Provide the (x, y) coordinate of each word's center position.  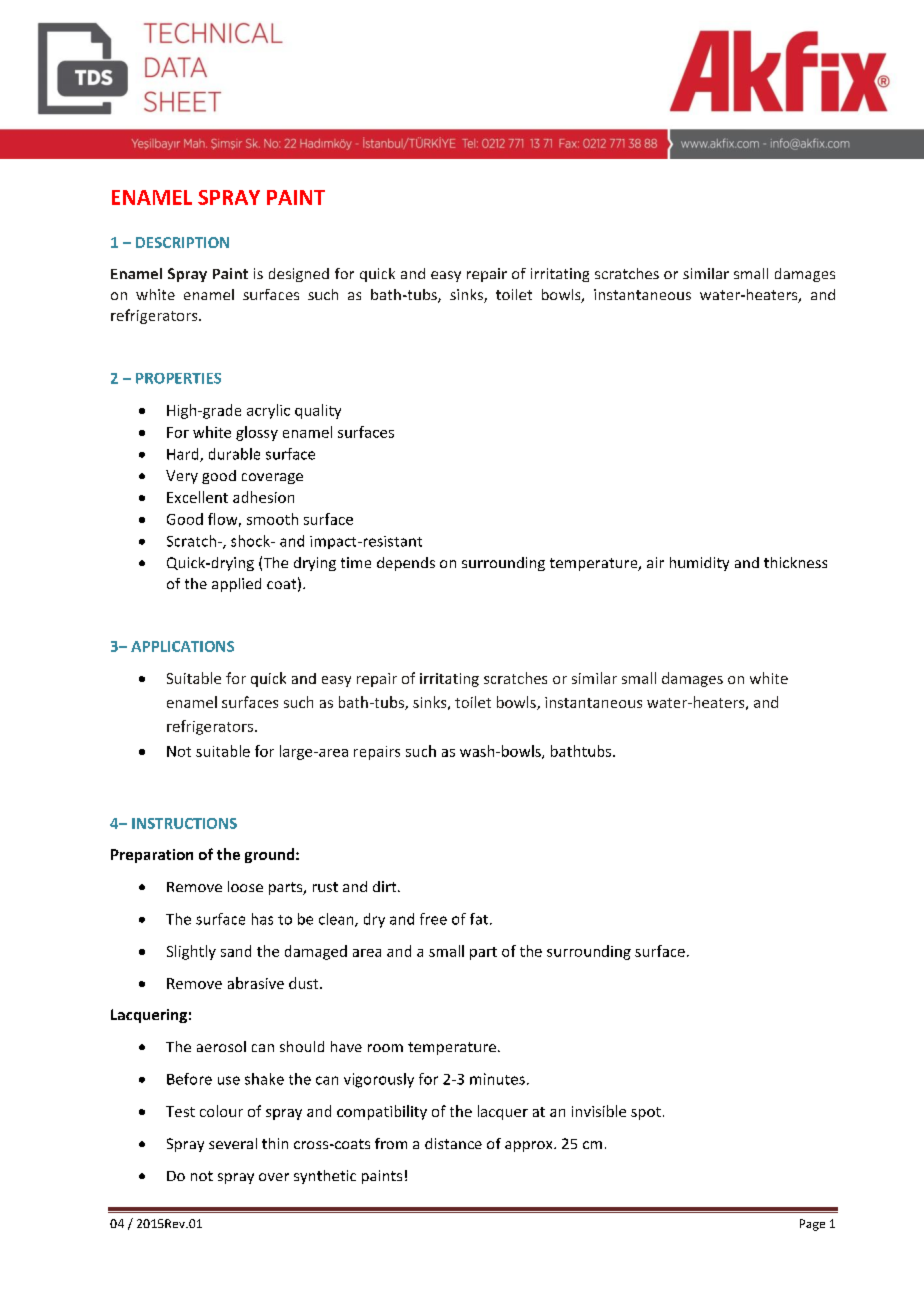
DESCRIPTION (182, 242)
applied (236, 585)
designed (299, 275)
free (433, 919)
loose (245, 886)
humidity (699, 564)
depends (406, 564)
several (233, 1143)
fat (479, 919)
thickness (795, 562)
